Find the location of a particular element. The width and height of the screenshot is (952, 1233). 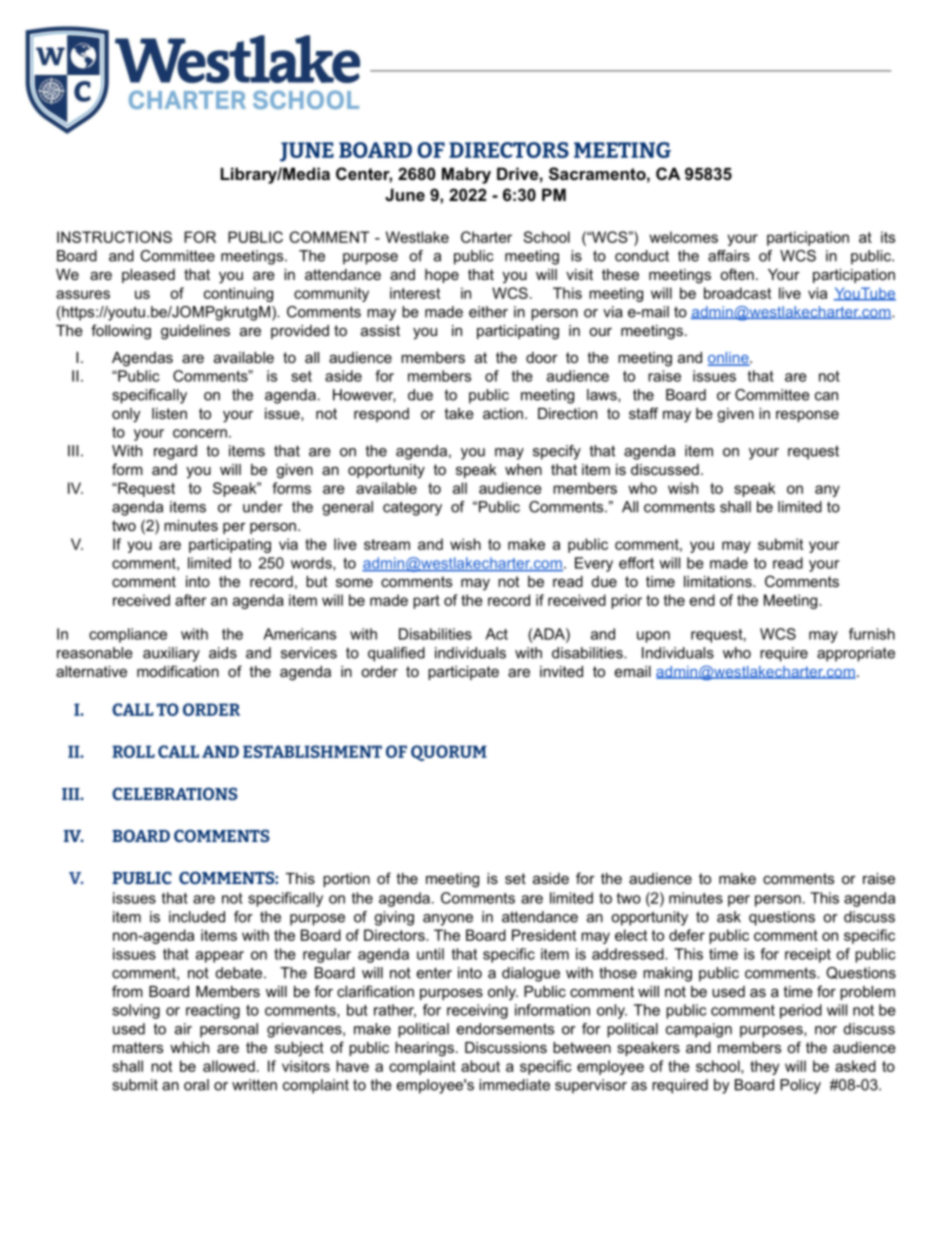

often is located at coordinates (737, 274).
